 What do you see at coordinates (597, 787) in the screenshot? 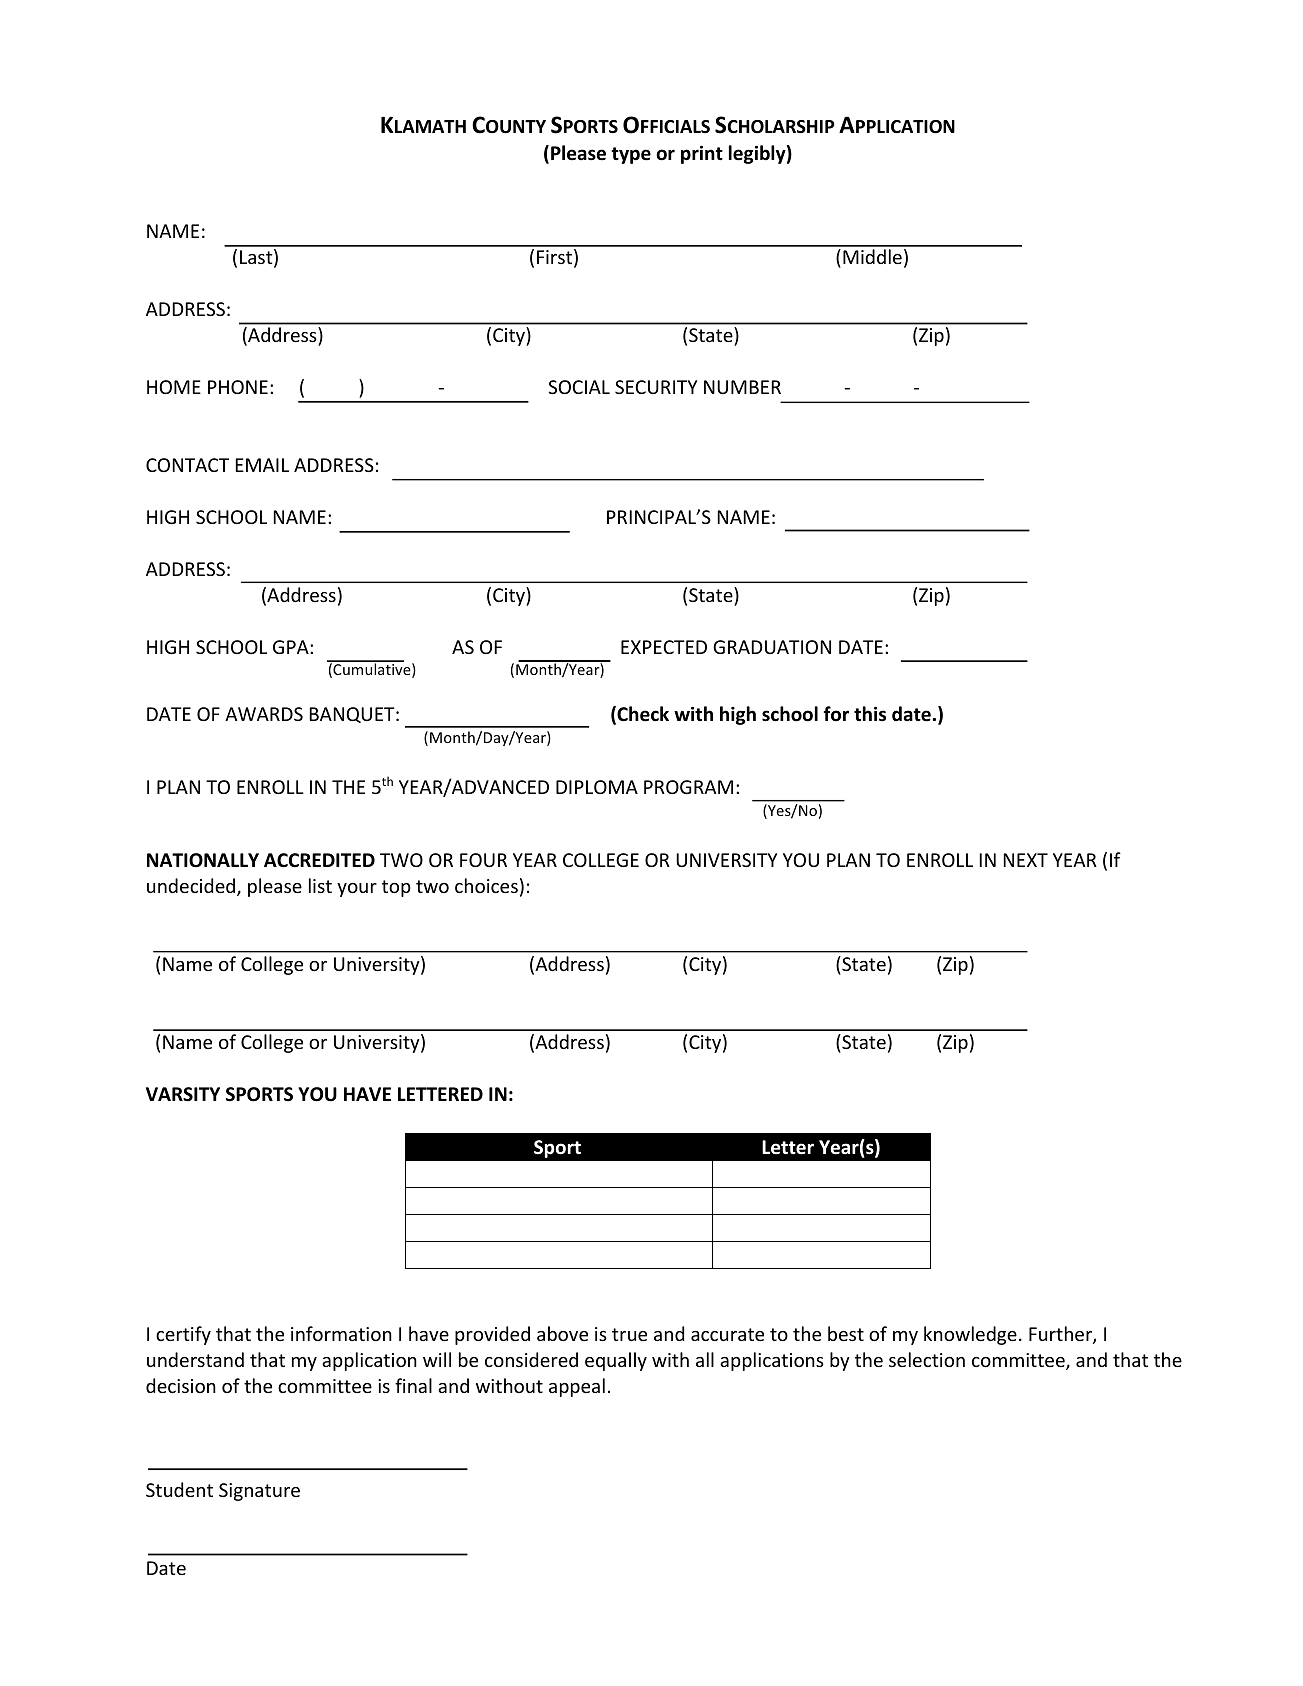
I see `DIPLOMA` at bounding box center [597, 787].
